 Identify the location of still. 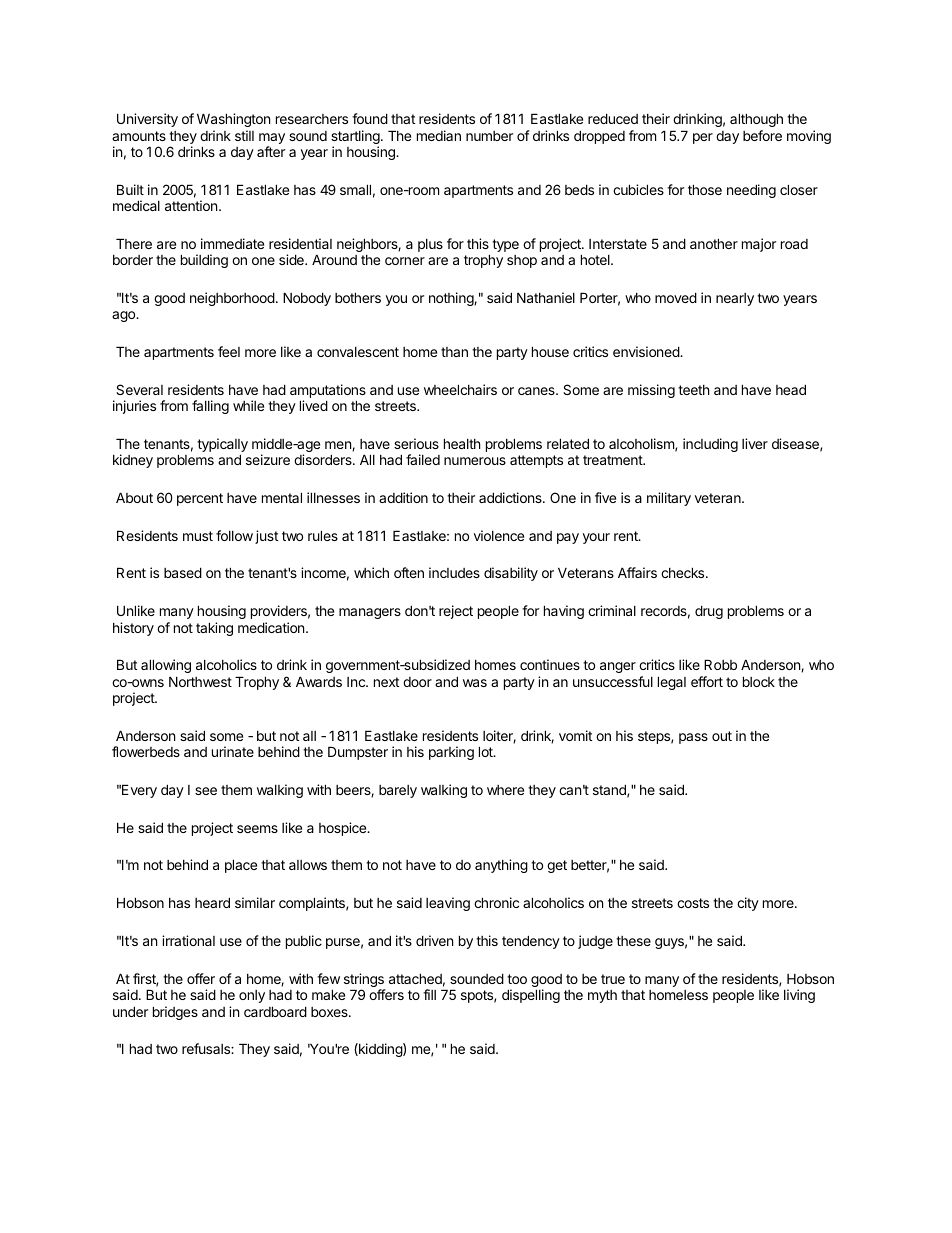
(244, 135).
